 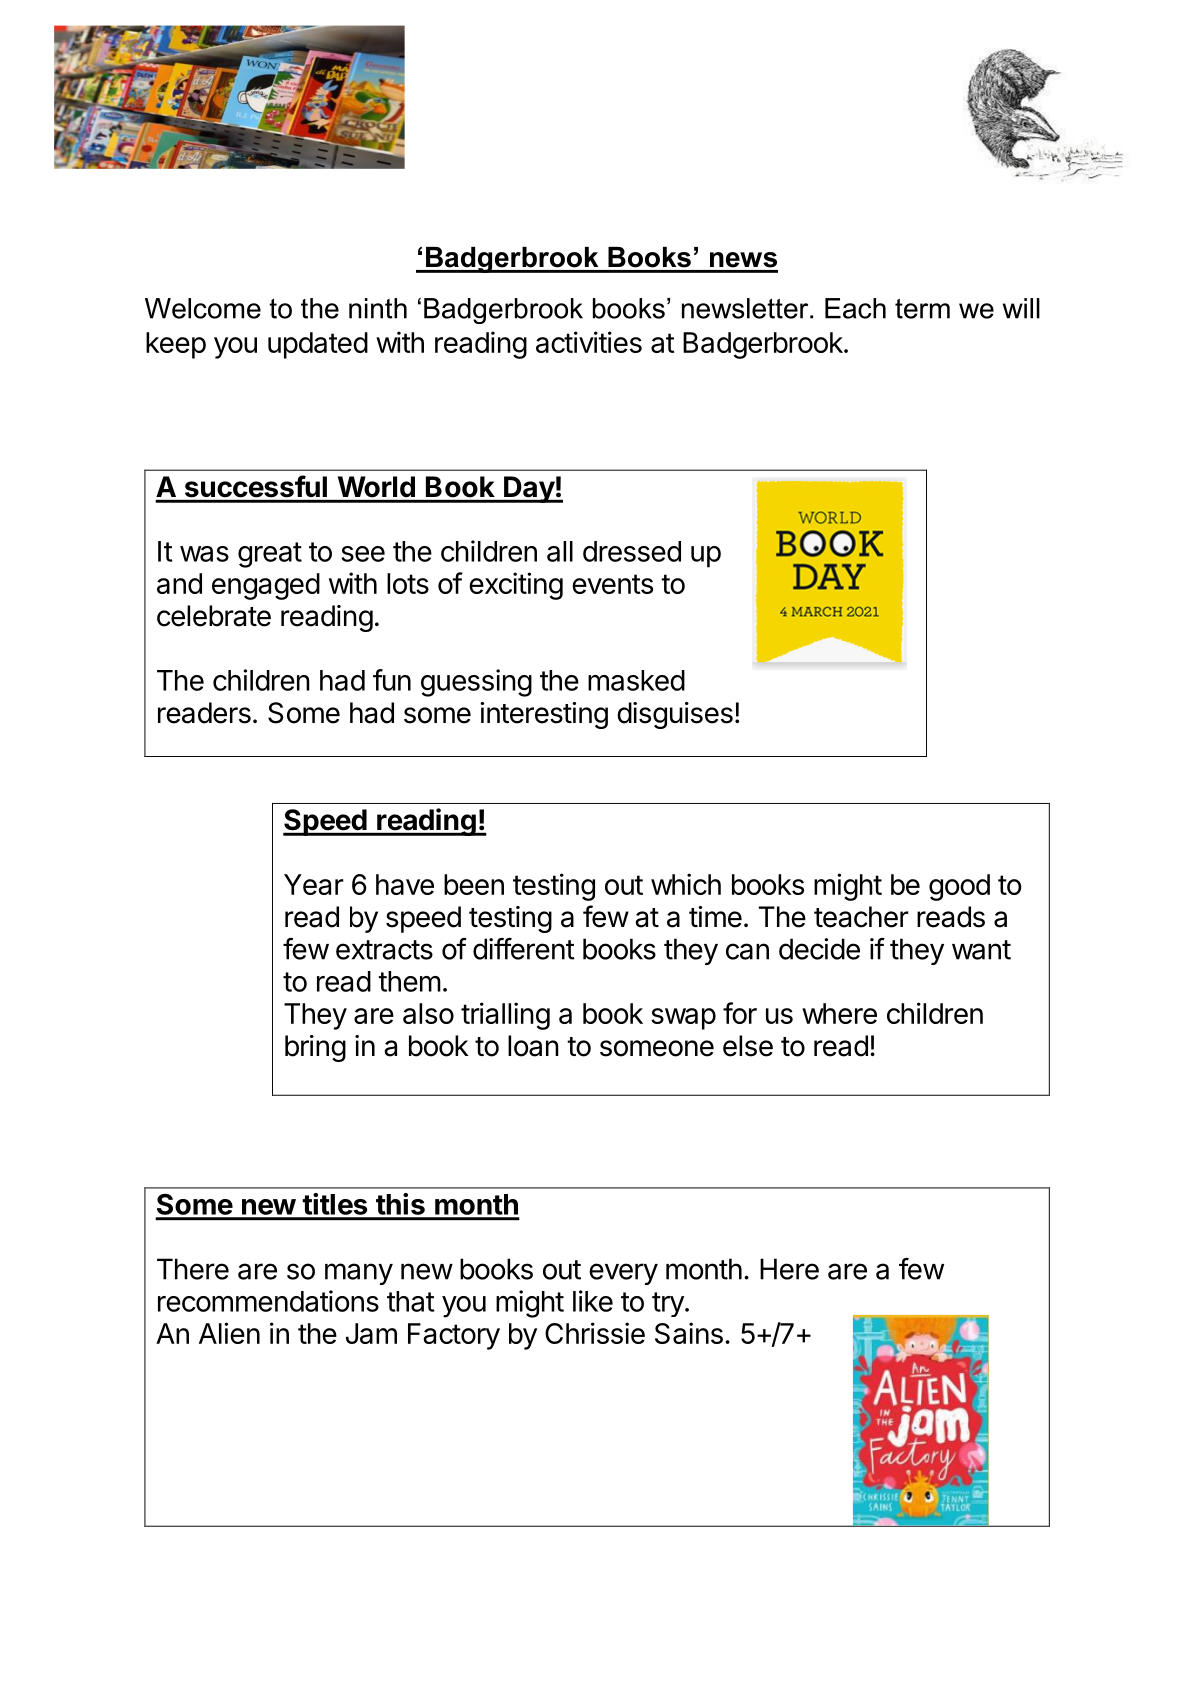 What do you see at coordinates (922, 309) in the page?
I see `term` at bounding box center [922, 309].
